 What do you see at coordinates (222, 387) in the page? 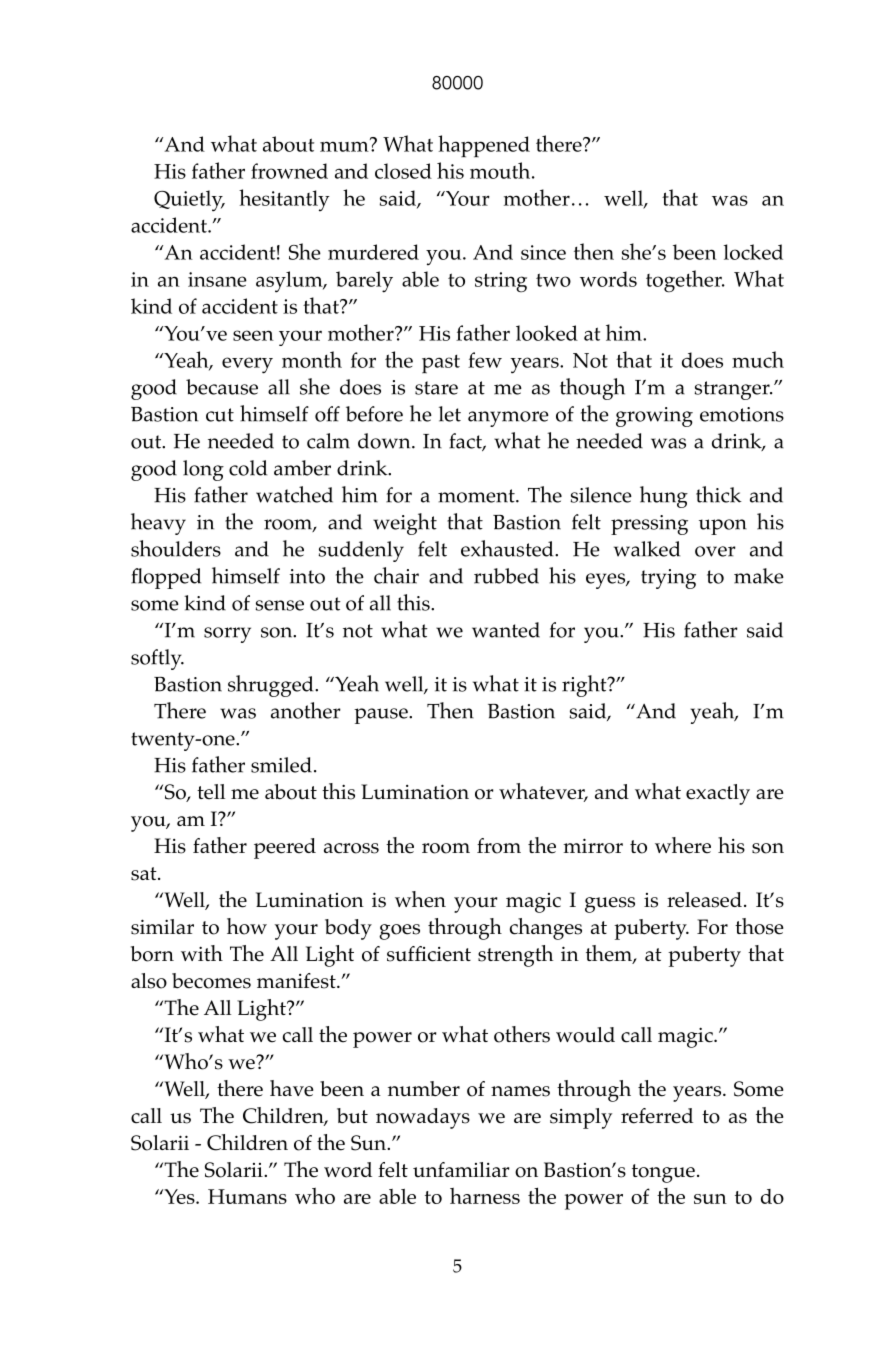
I see `because` at bounding box center [222, 387].
